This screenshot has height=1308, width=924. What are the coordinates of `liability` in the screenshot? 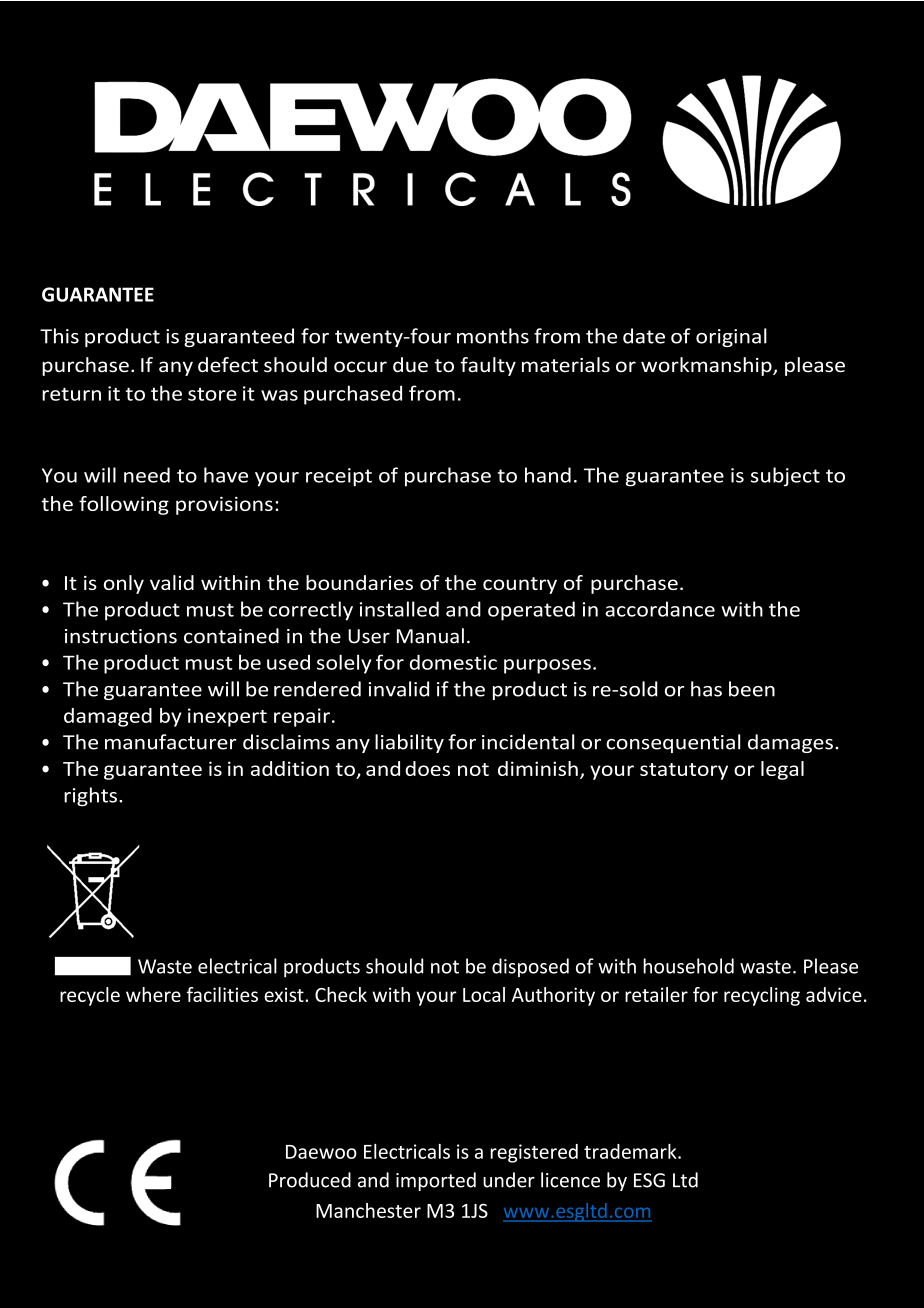 It's located at (409, 743).
